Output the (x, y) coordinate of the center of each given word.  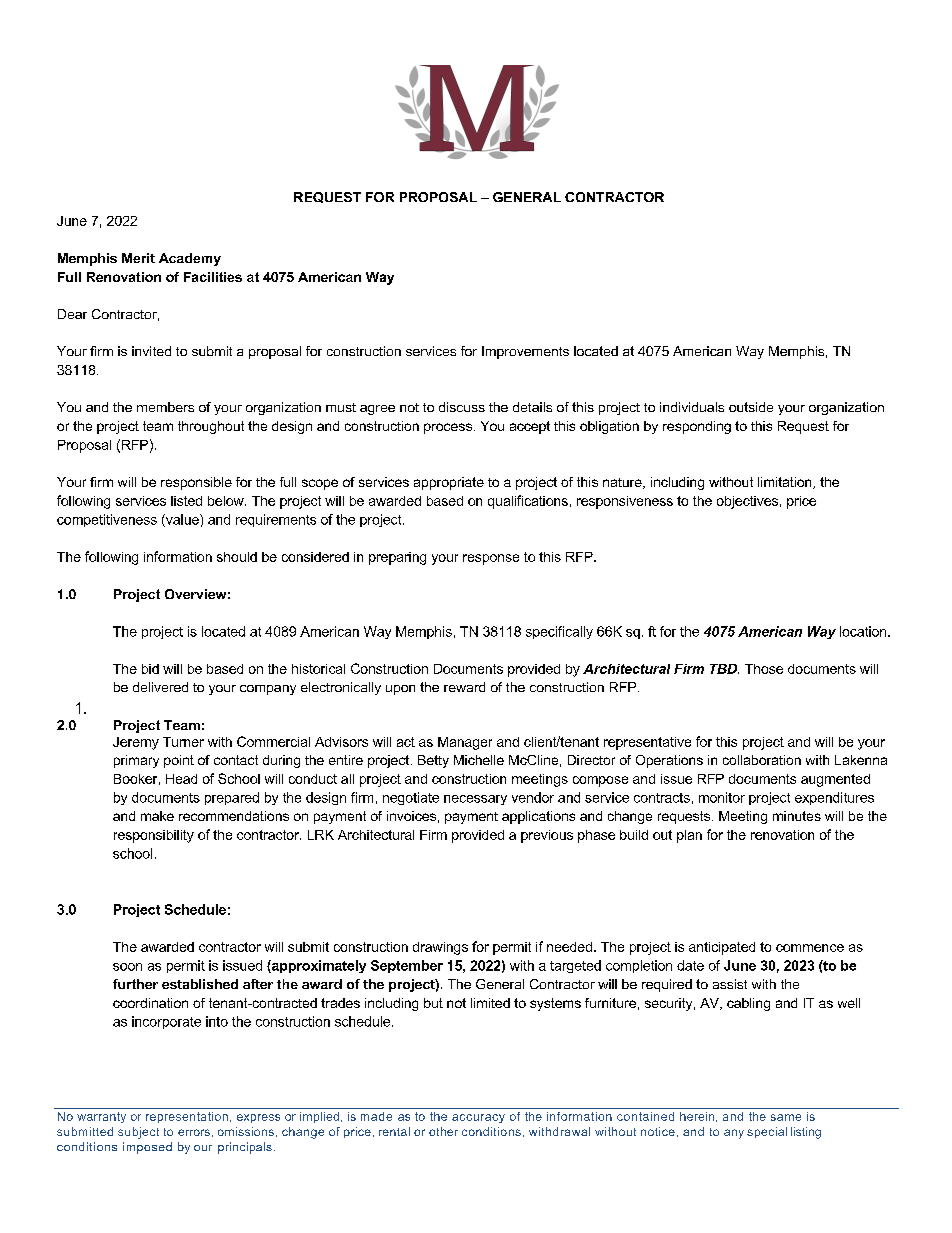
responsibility (154, 836)
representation (187, 1117)
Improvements (525, 352)
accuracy (478, 1118)
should (237, 557)
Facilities (213, 277)
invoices (411, 816)
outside (751, 407)
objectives (747, 502)
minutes (797, 816)
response (491, 559)
